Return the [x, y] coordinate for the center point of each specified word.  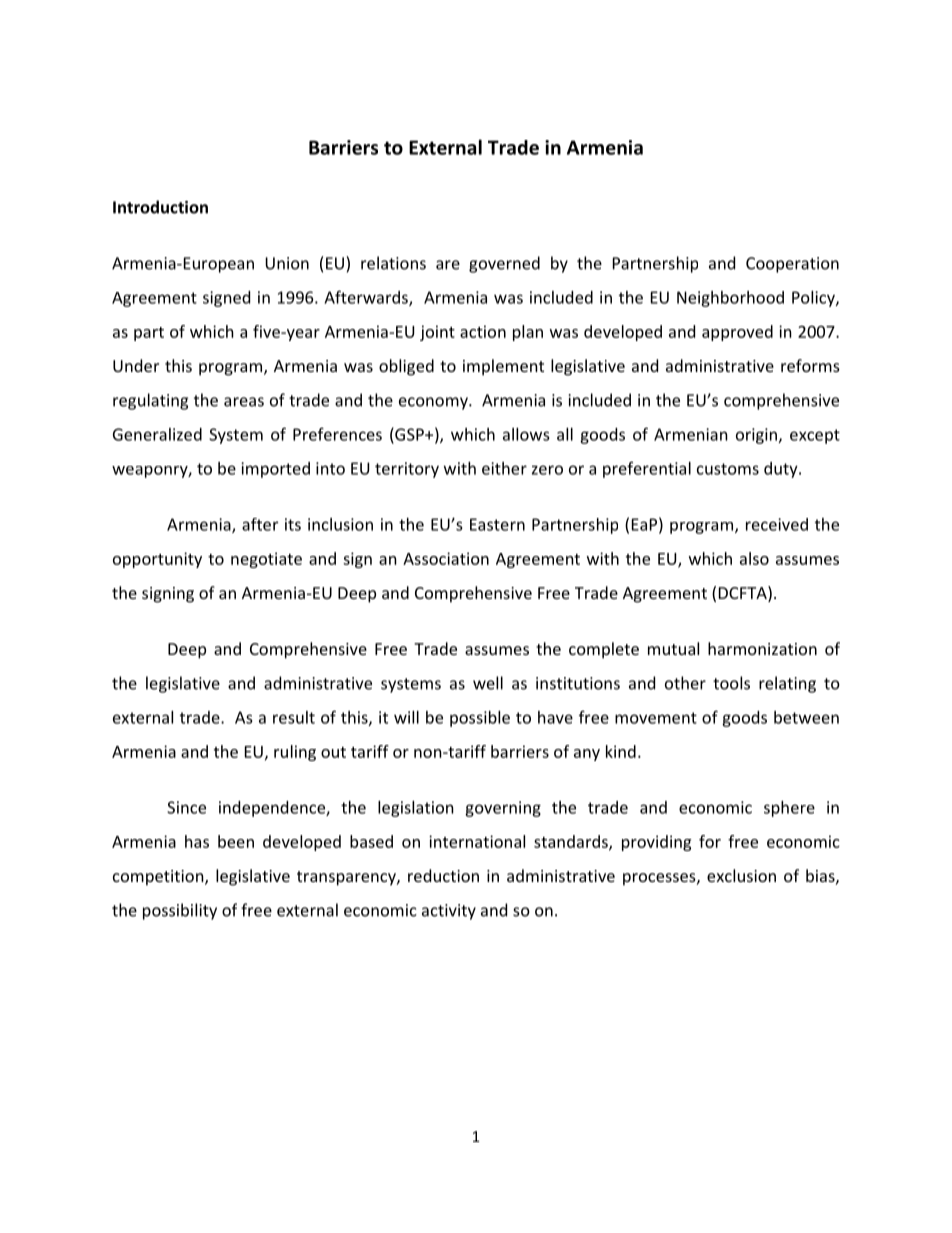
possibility [180, 911]
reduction [443, 875]
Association [446, 558]
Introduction [160, 207]
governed [504, 264]
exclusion [741, 875]
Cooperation [792, 265]
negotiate [266, 560]
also [754, 558]
